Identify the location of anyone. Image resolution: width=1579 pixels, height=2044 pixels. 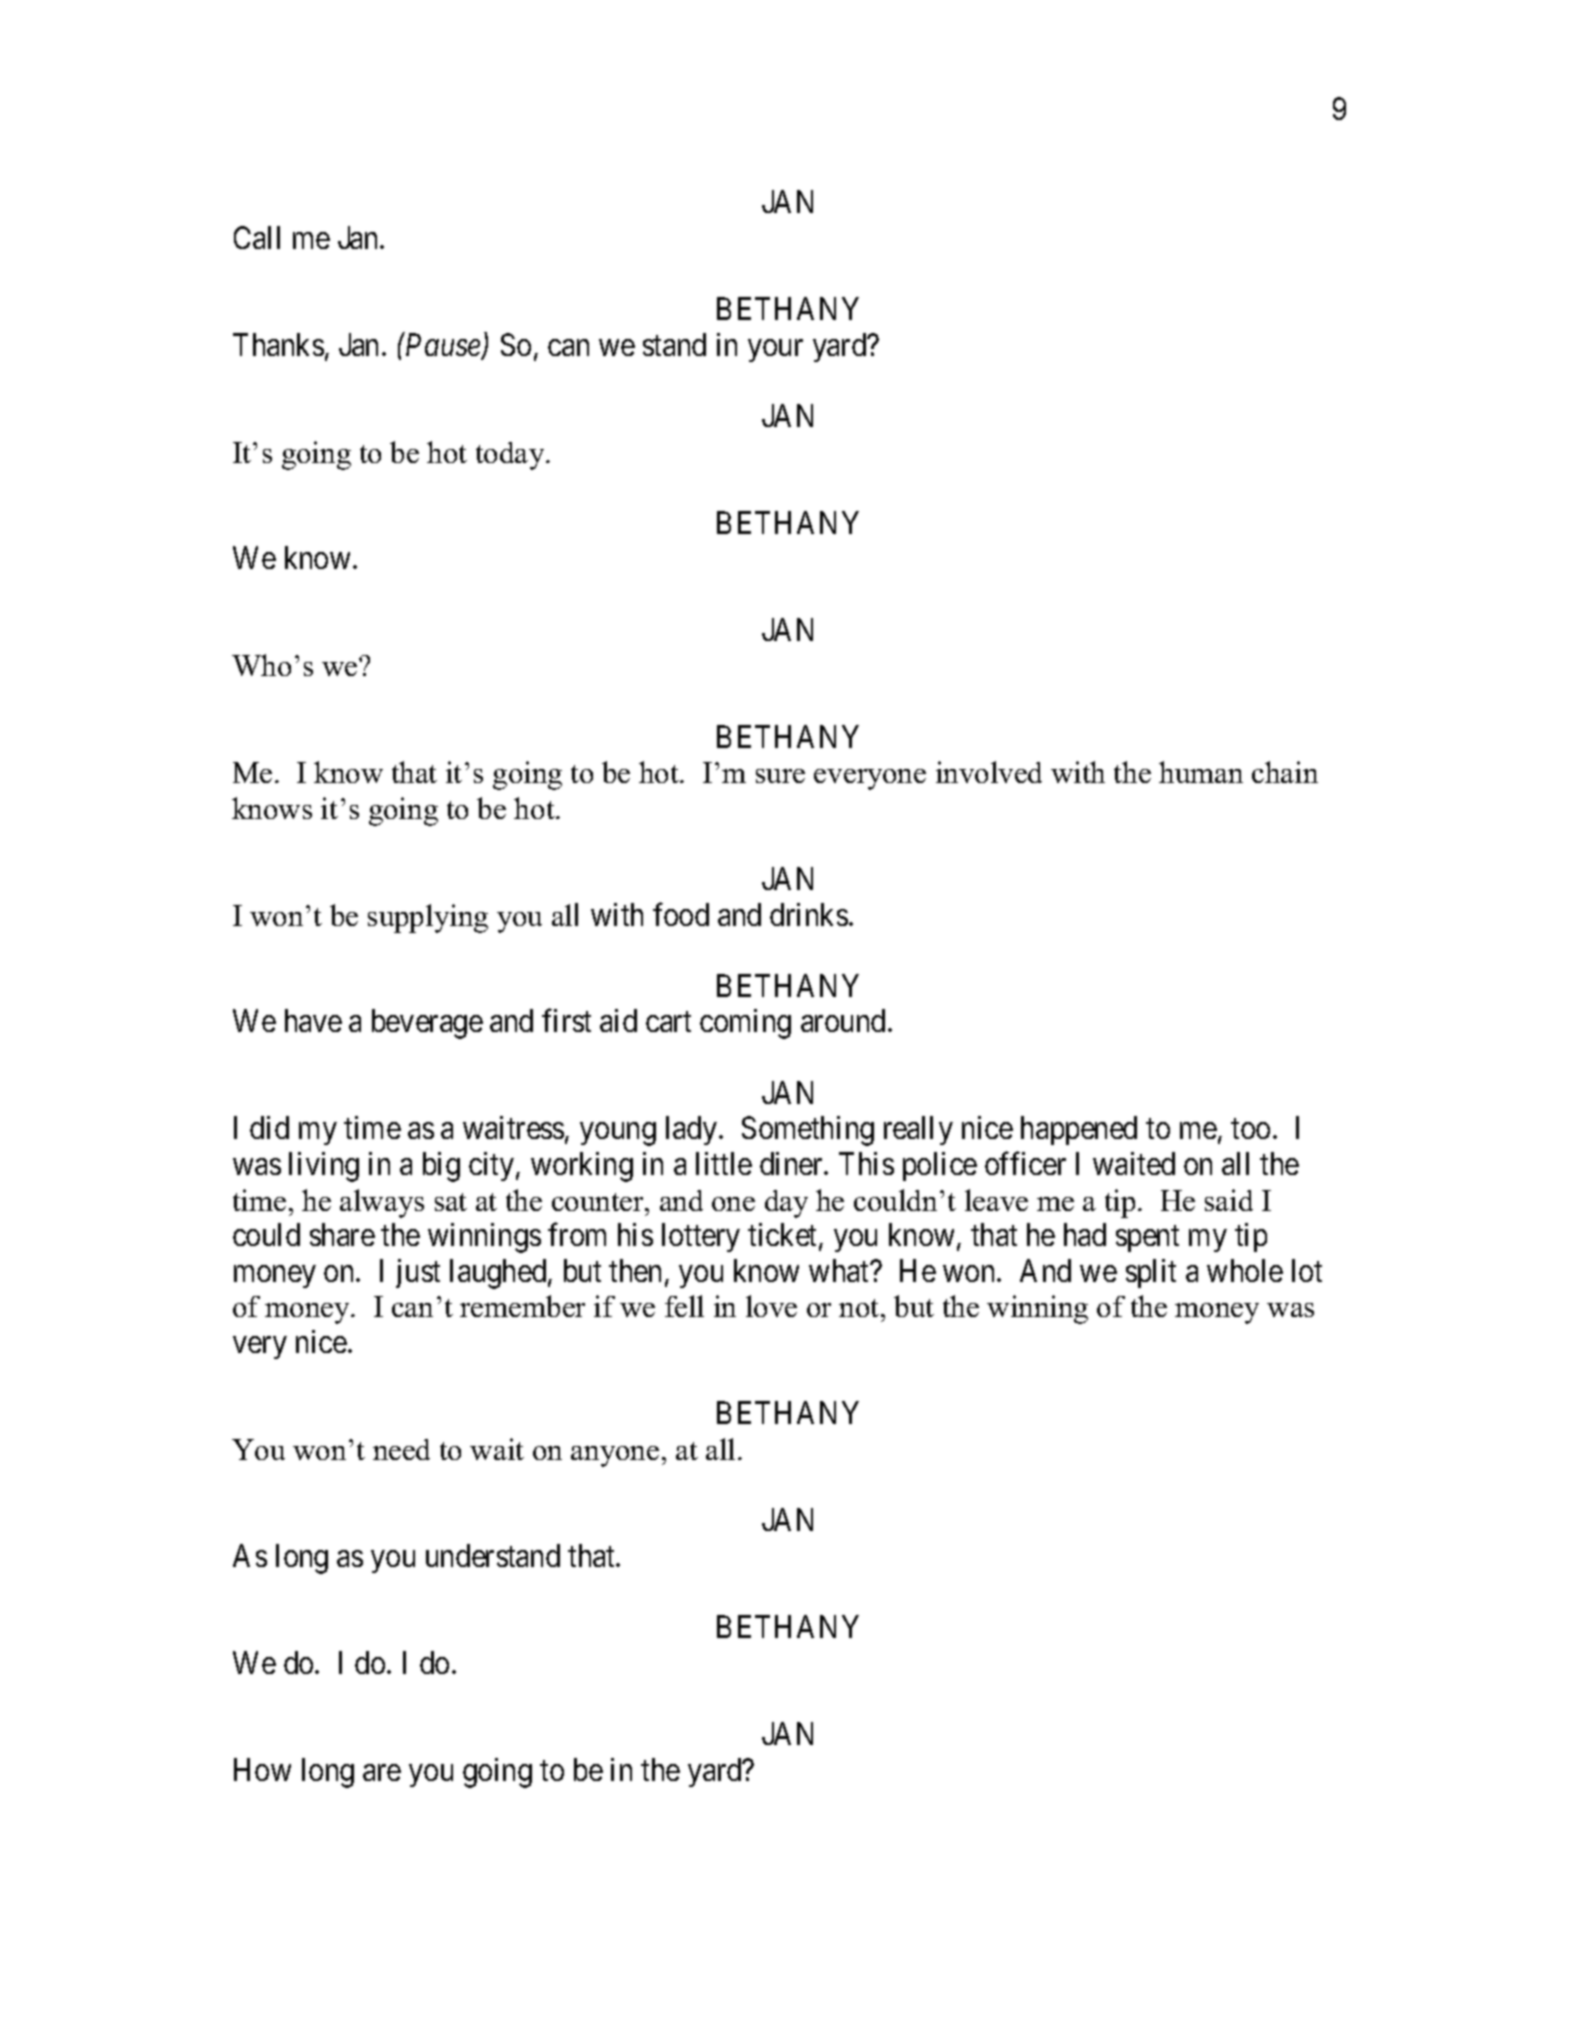
(615, 1456).
